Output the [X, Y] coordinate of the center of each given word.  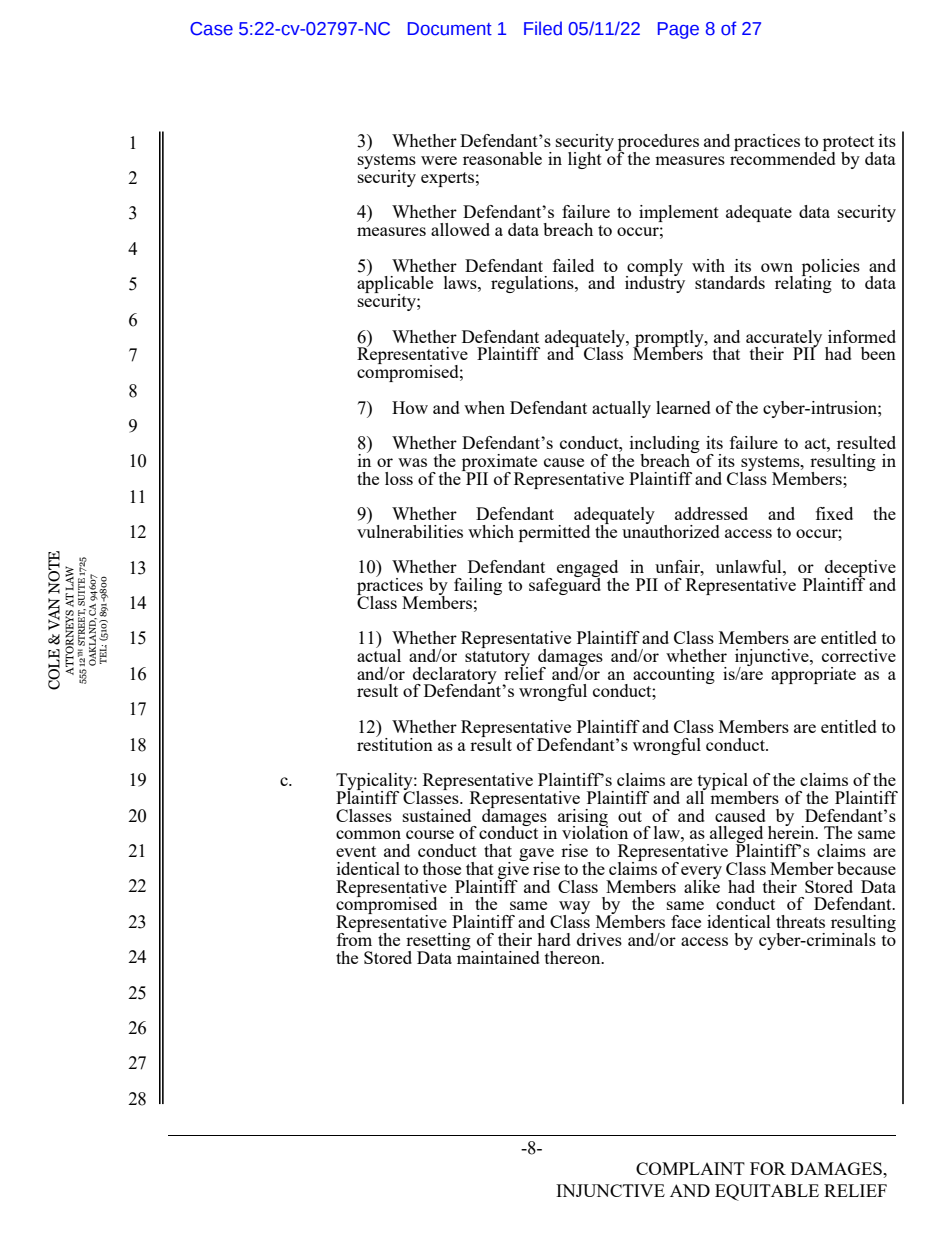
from [354, 938]
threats [800, 921]
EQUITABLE [767, 1192]
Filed [543, 28]
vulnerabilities [410, 530]
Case [211, 29]
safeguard [565, 585]
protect [848, 145]
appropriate [813, 674]
